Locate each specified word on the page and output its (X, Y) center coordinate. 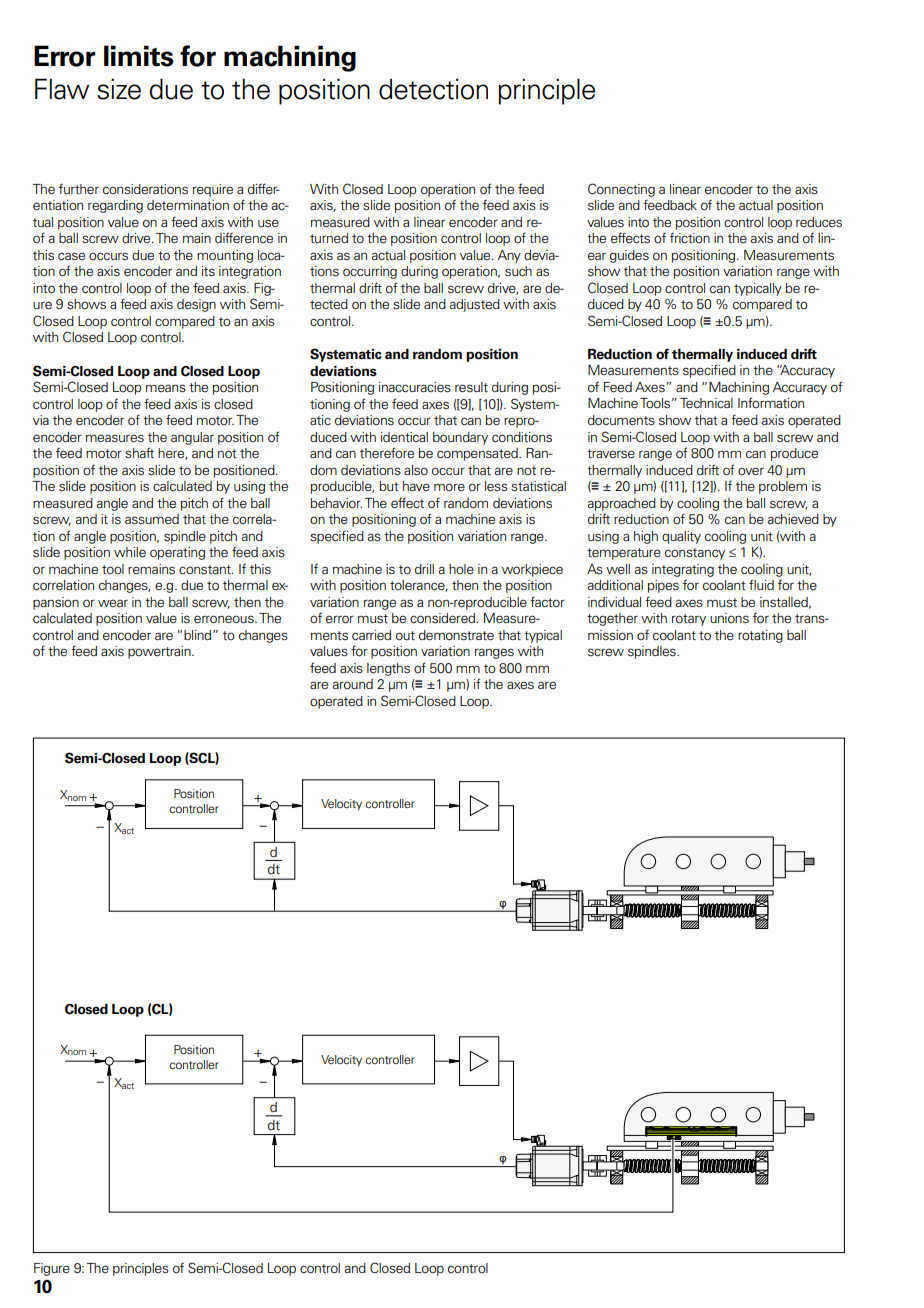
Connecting (621, 190)
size (119, 89)
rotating (760, 636)
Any (509, 256)
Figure (52, 1269)
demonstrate (456, 635)
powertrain (160, 652)
